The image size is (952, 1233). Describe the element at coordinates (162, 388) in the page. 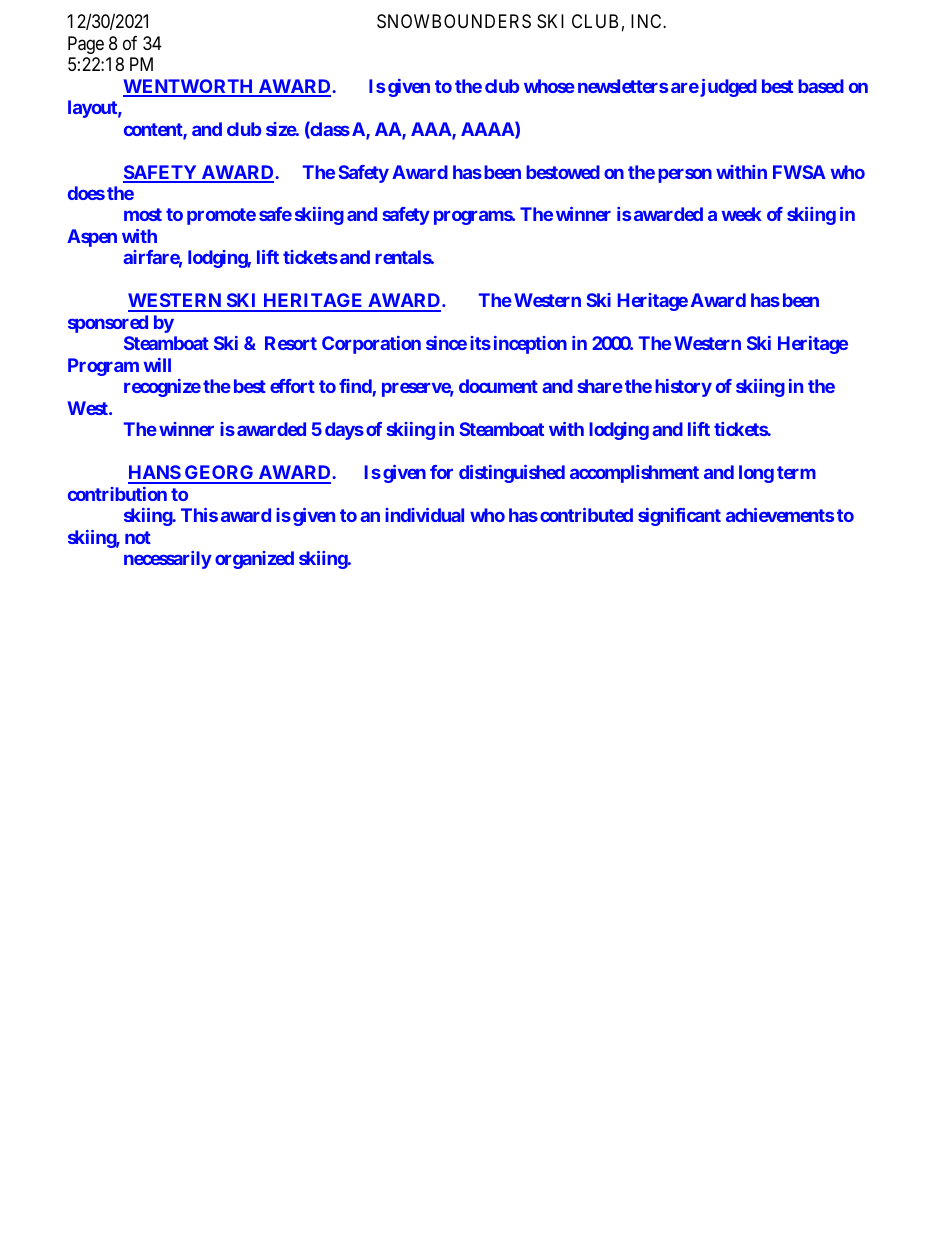

I see `recognize` at that location.
